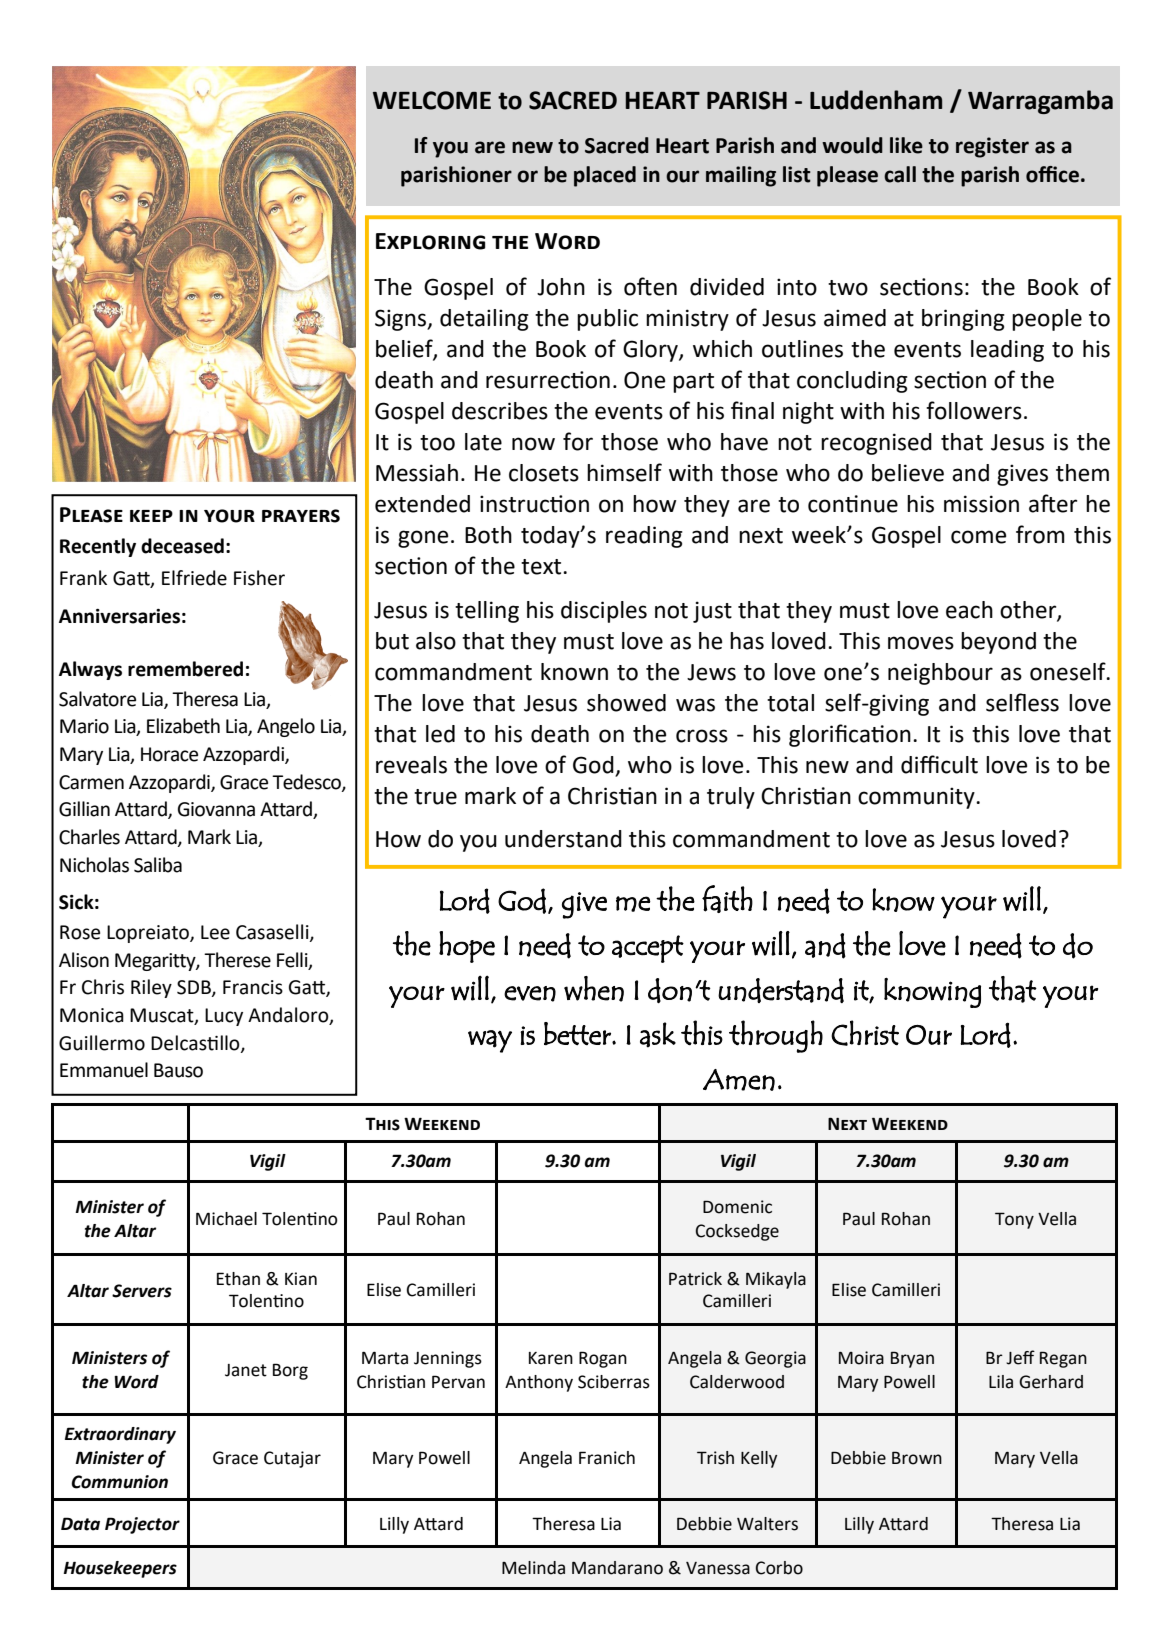  I want to click on Exploring, so click(430, 241).
